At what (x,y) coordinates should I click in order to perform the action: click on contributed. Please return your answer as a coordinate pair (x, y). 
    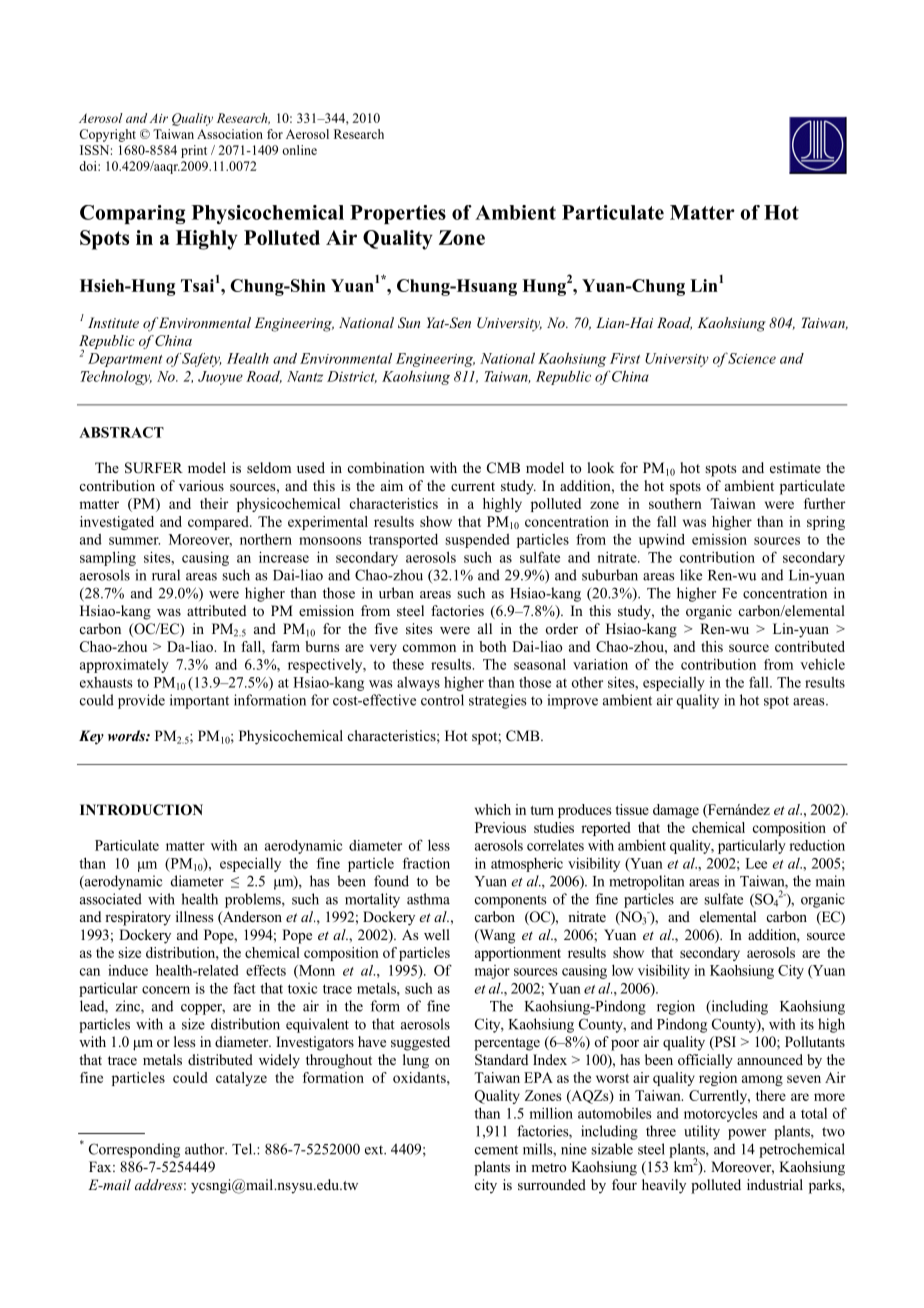
    Looking at the image, I should click on (810, 646).
